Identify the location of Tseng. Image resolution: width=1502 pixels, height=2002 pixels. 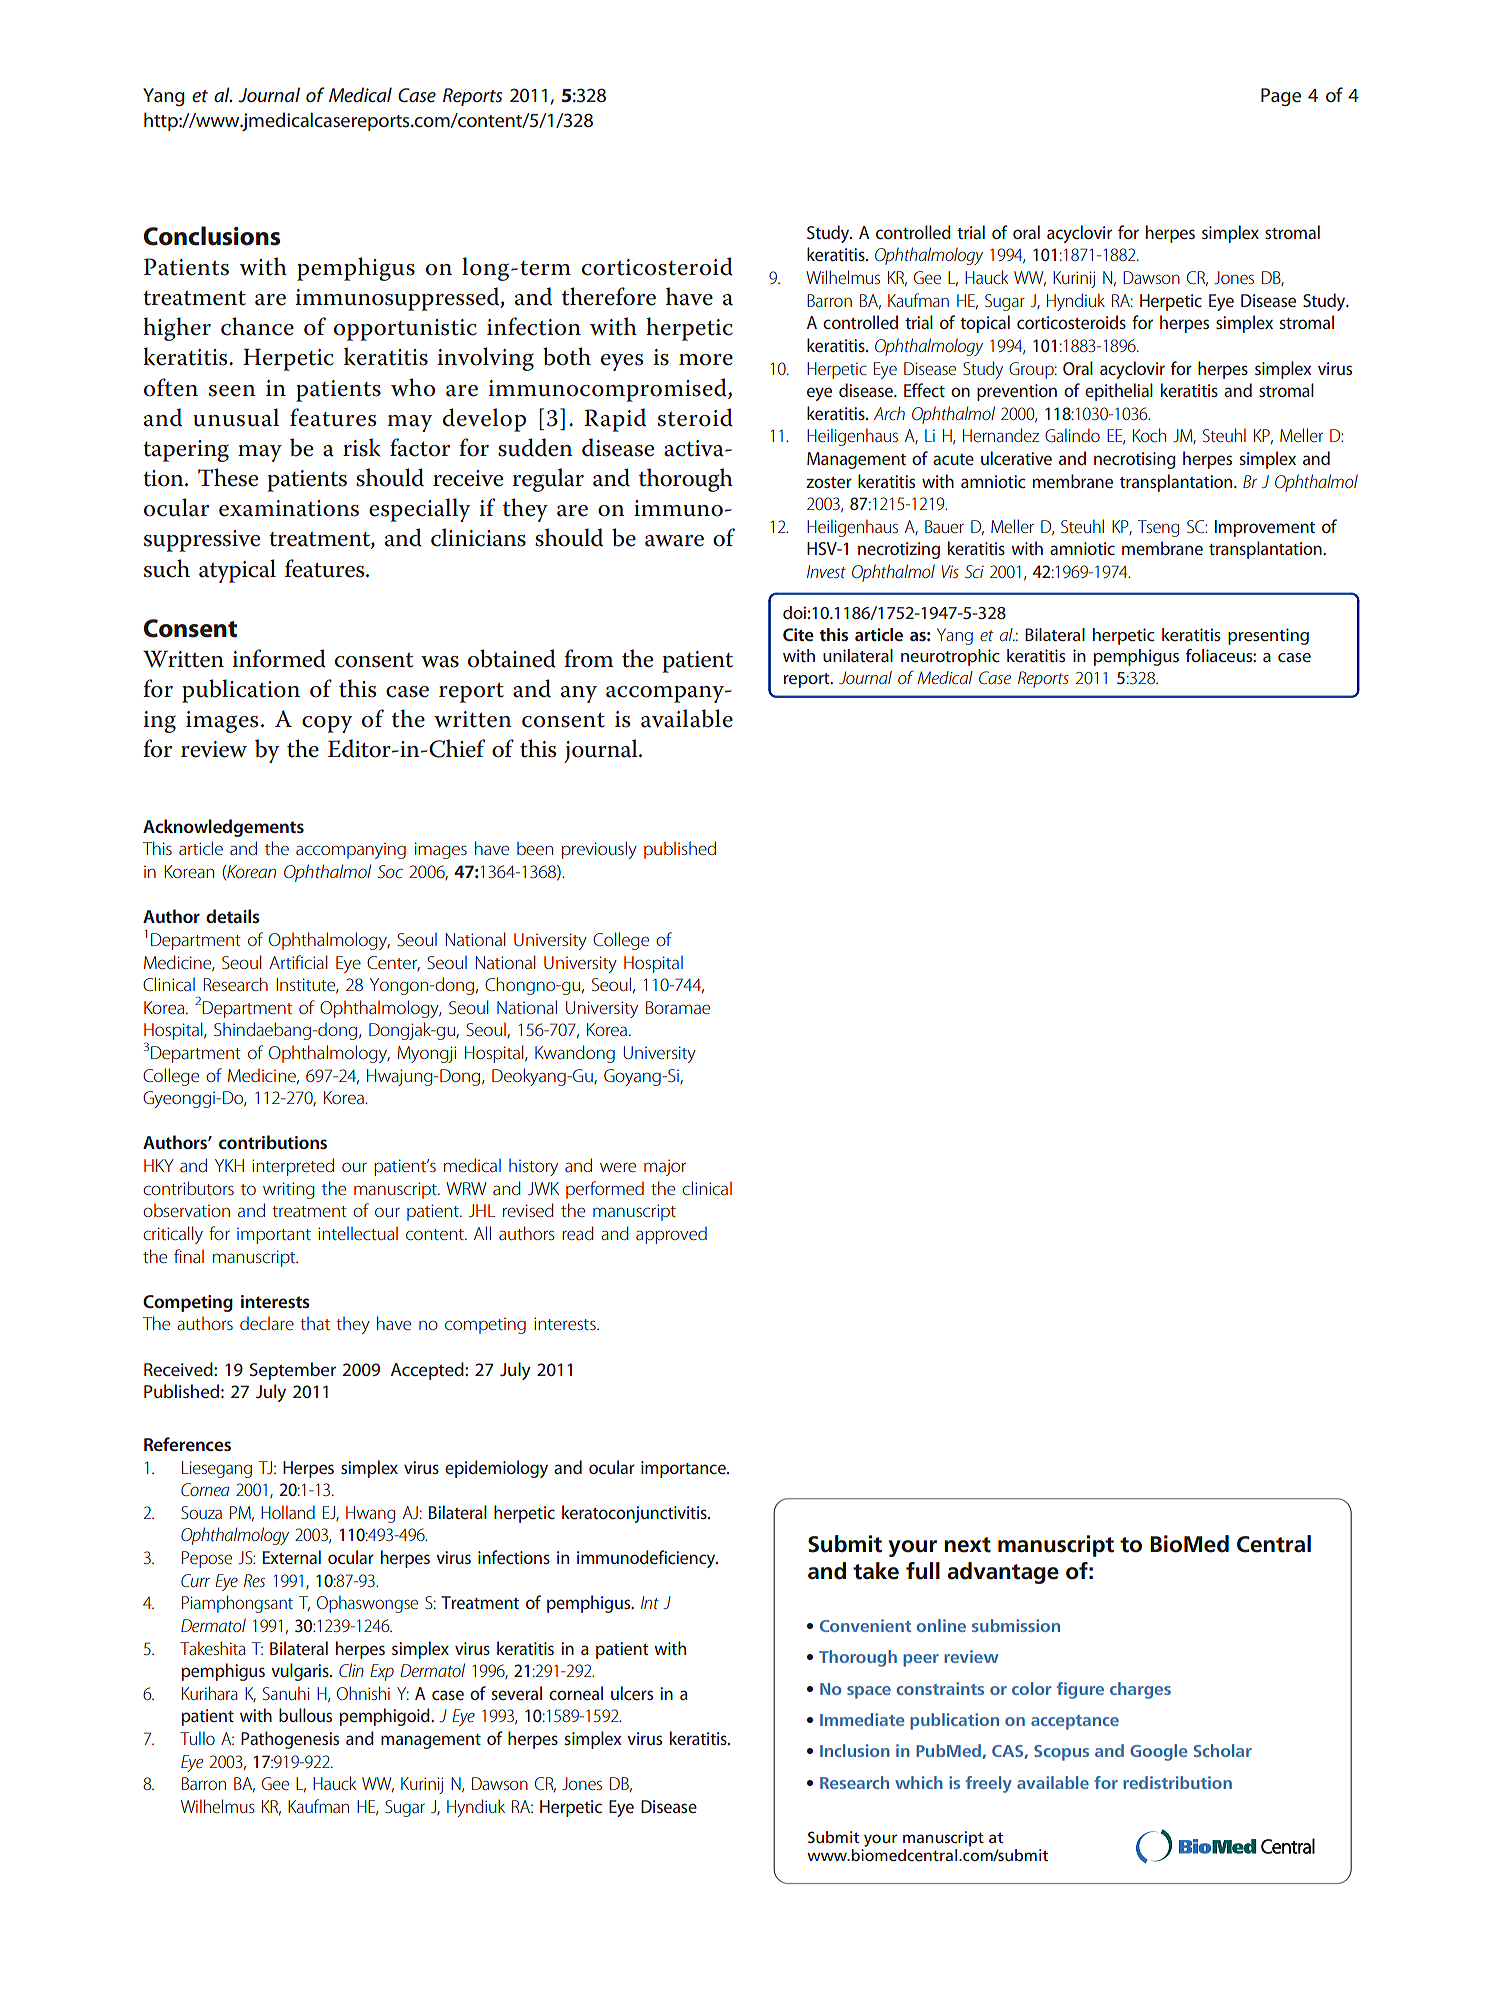
(1158, 528).
